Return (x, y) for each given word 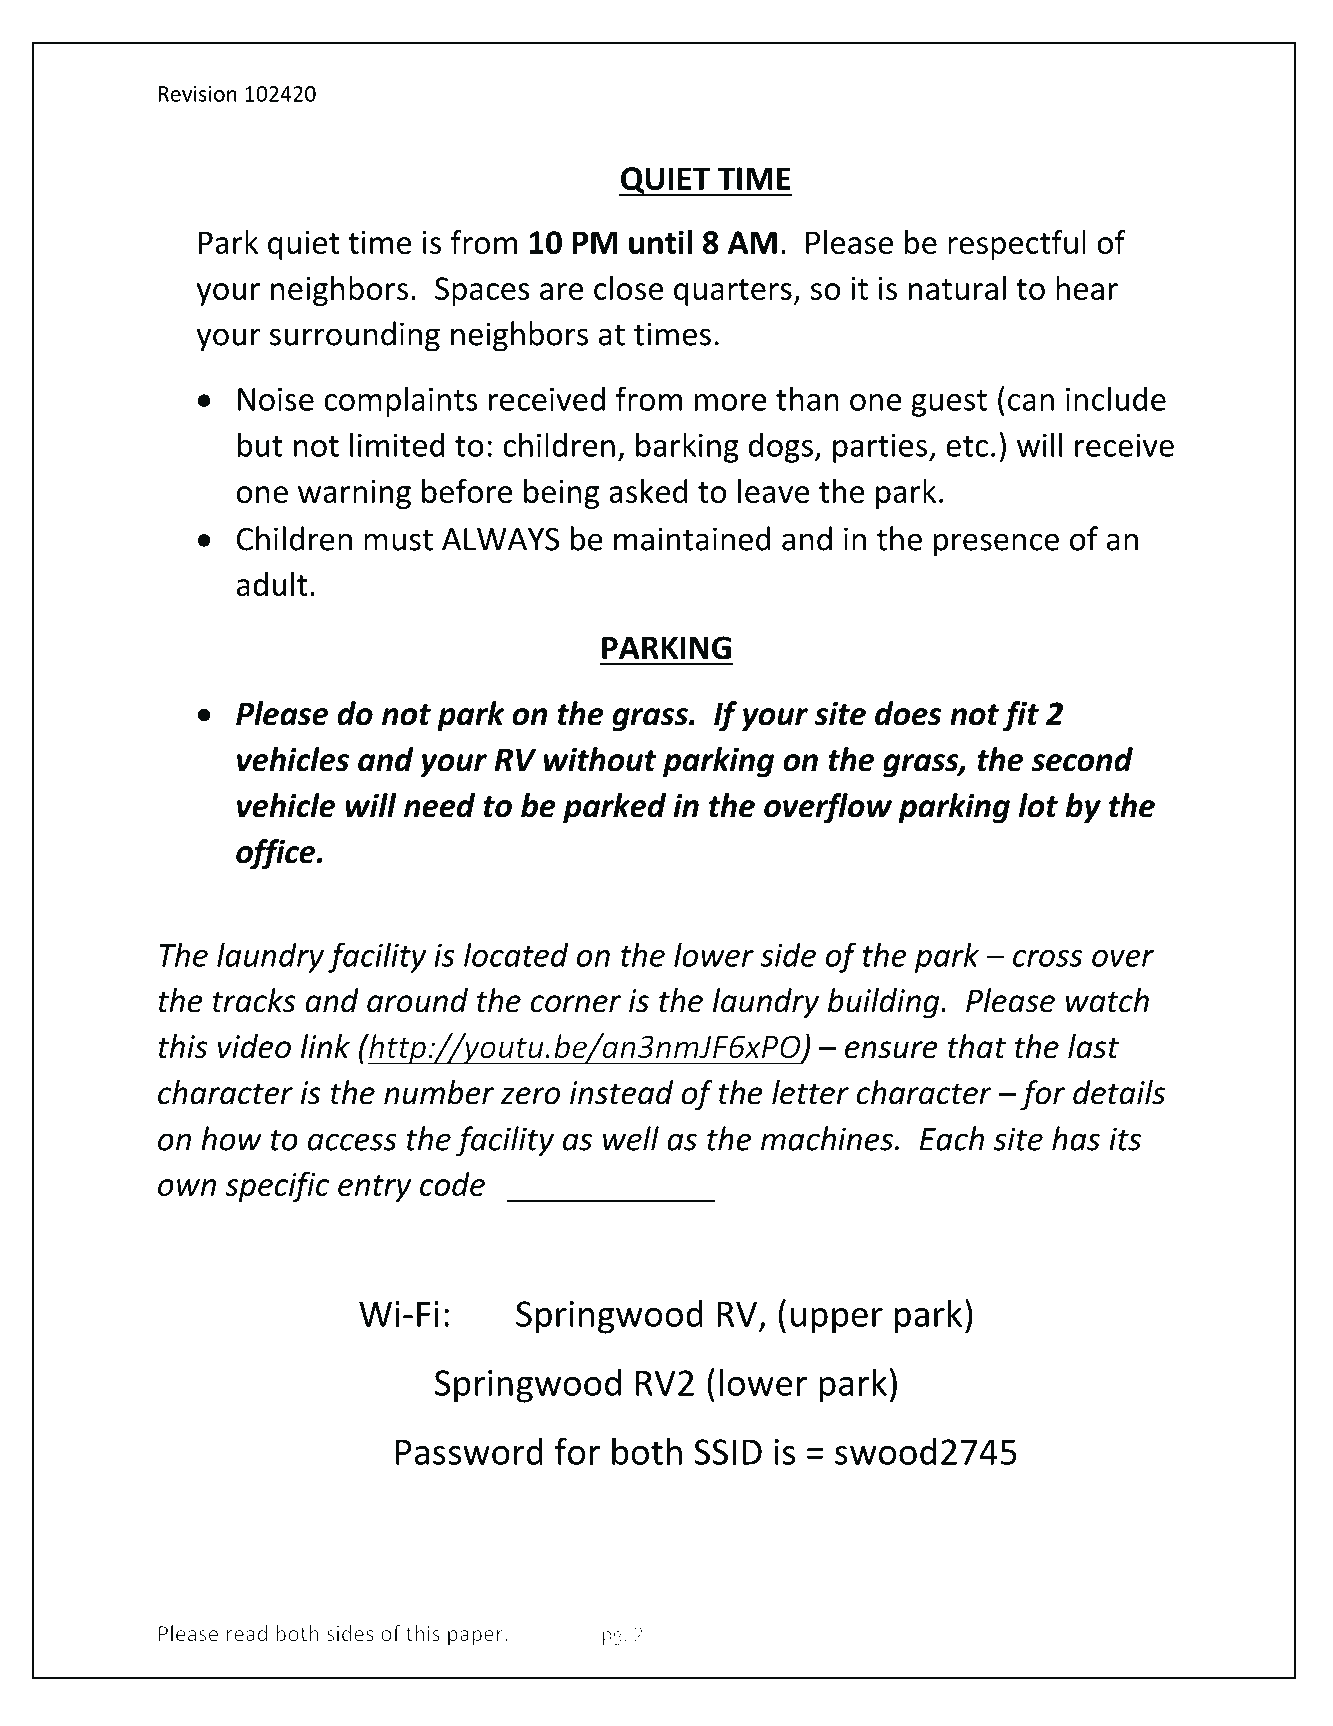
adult (272, 584)
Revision (197, 94)
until (660, 242)
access (352, 1142)
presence (996, 545)
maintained (692, 538)
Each (952, 1138)
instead (621, 1092)
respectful (1017, 245)
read (246, 1633)
